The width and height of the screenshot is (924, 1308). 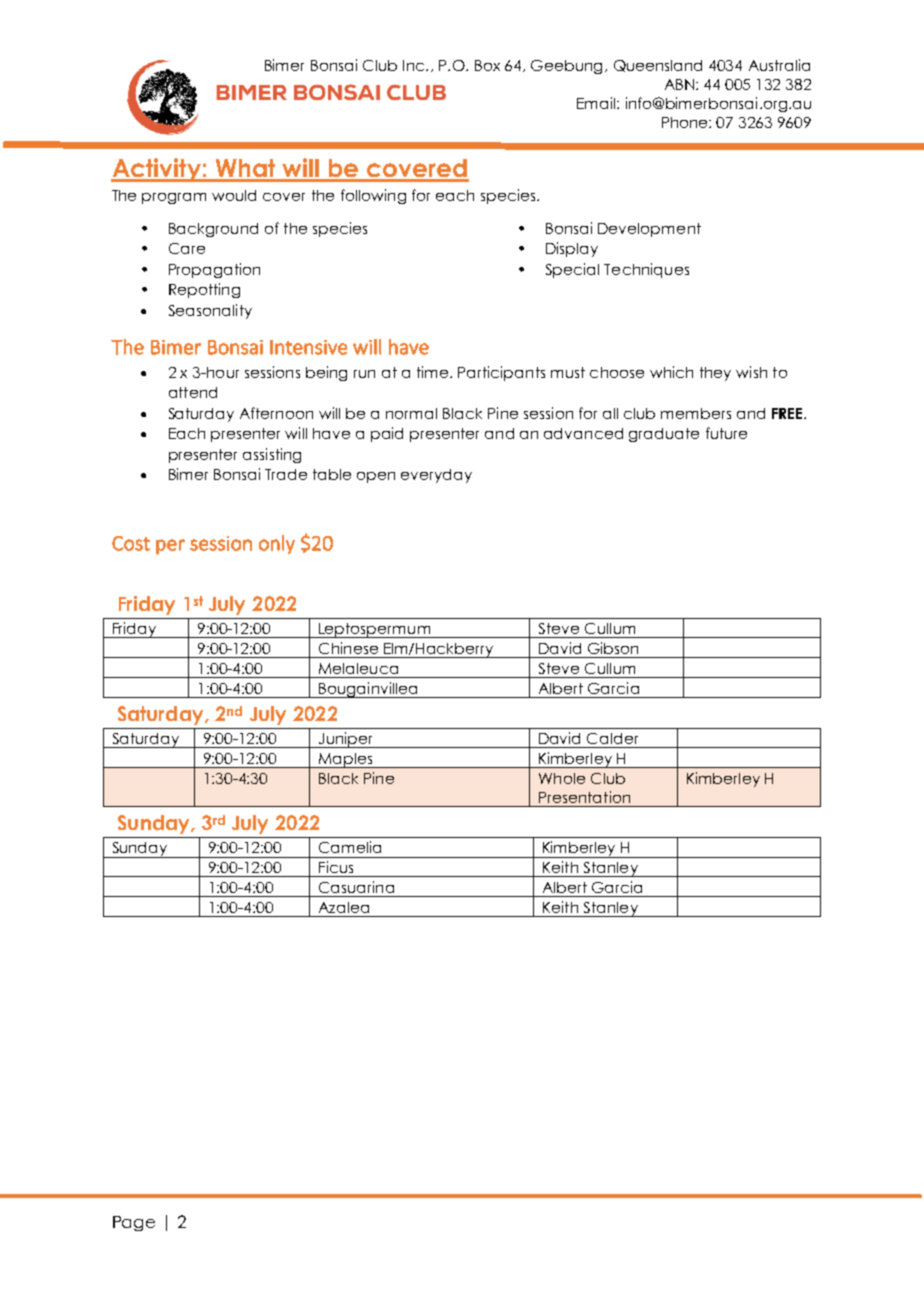 What do you see at coordinates (715, 374) in the screenshot?
I see `they` at bounding box center [715, 374].
